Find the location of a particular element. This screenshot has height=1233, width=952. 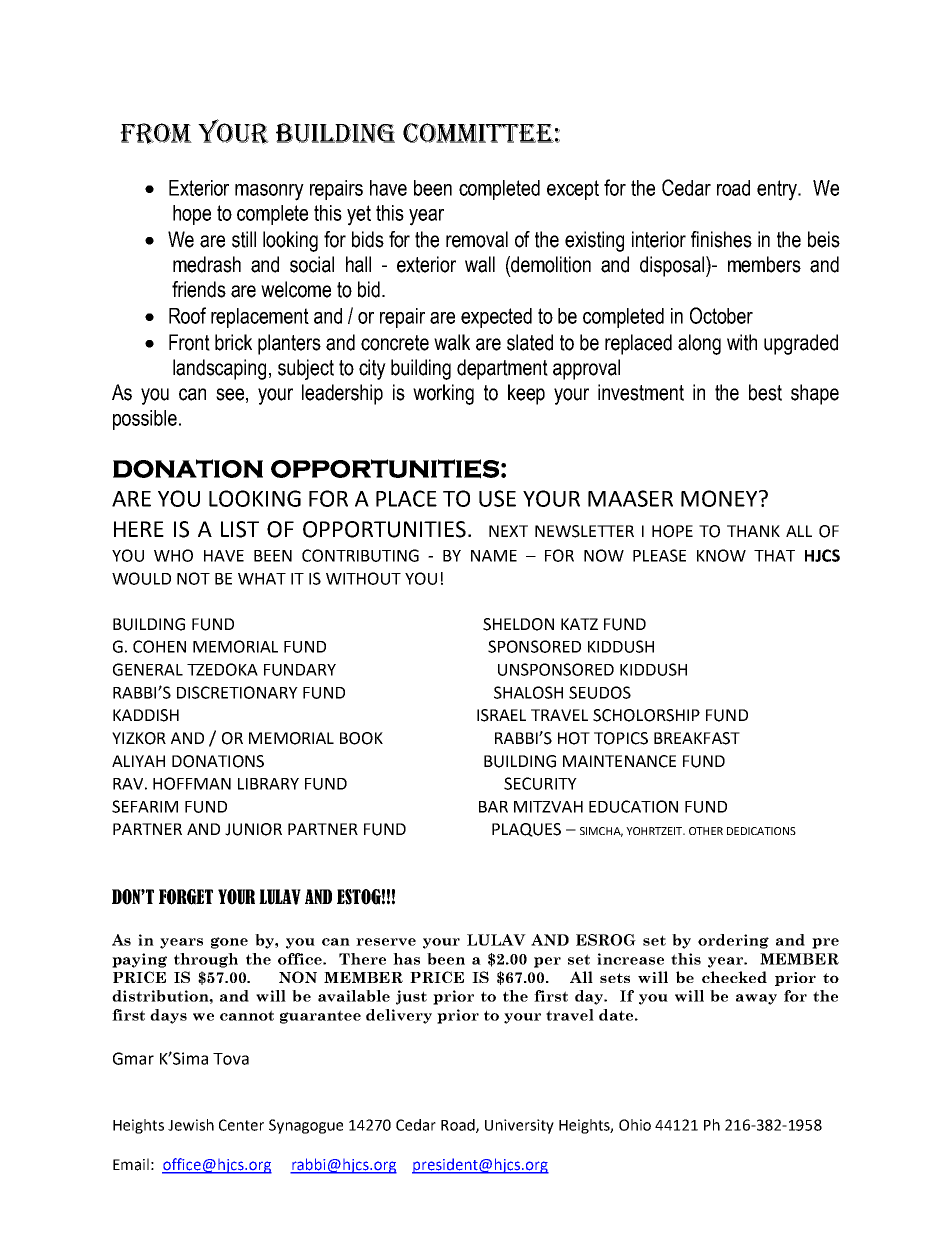

Center is located at coordinates (241, 1125).
